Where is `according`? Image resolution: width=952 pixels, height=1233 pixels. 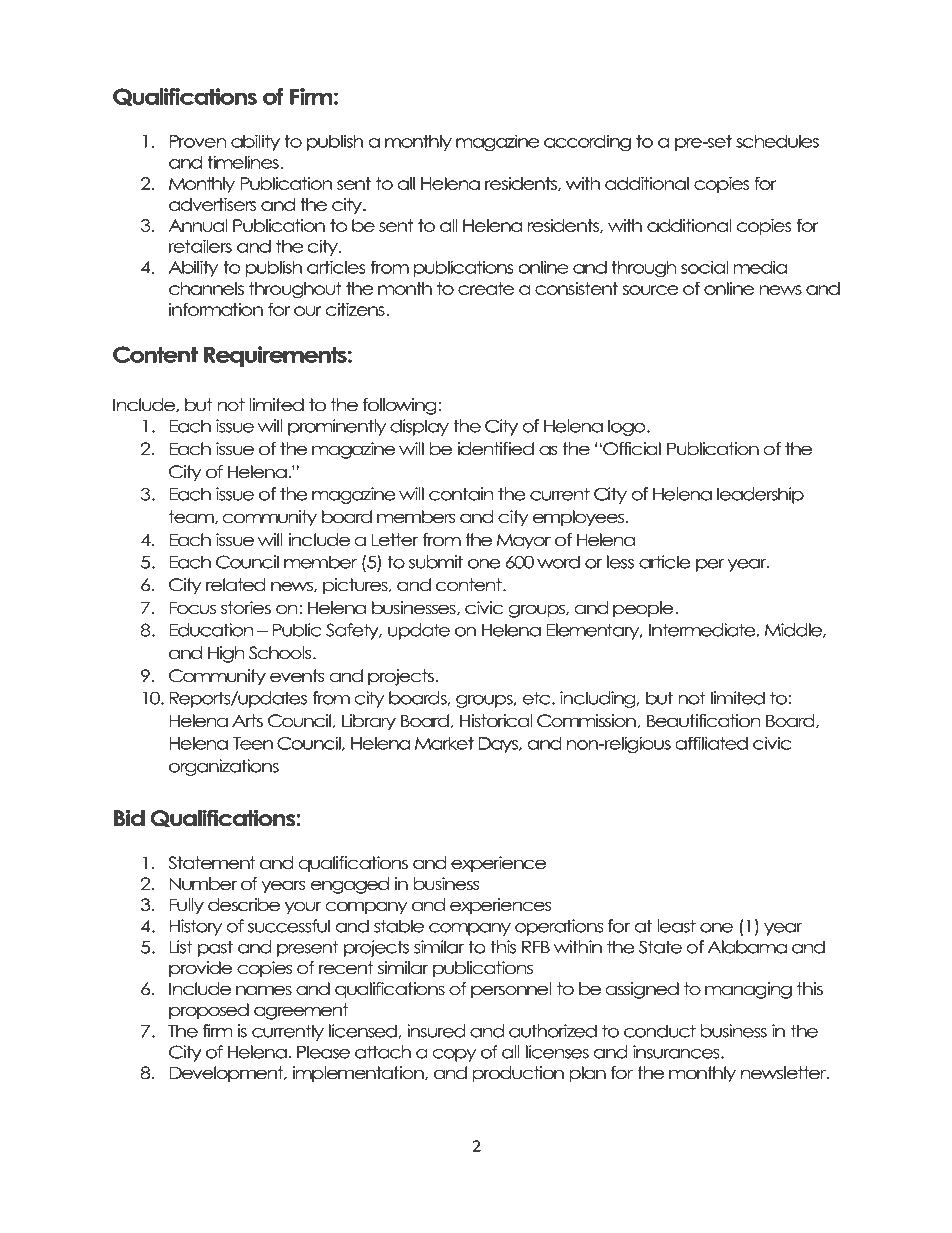
according is located at coordinates (587, 142).
